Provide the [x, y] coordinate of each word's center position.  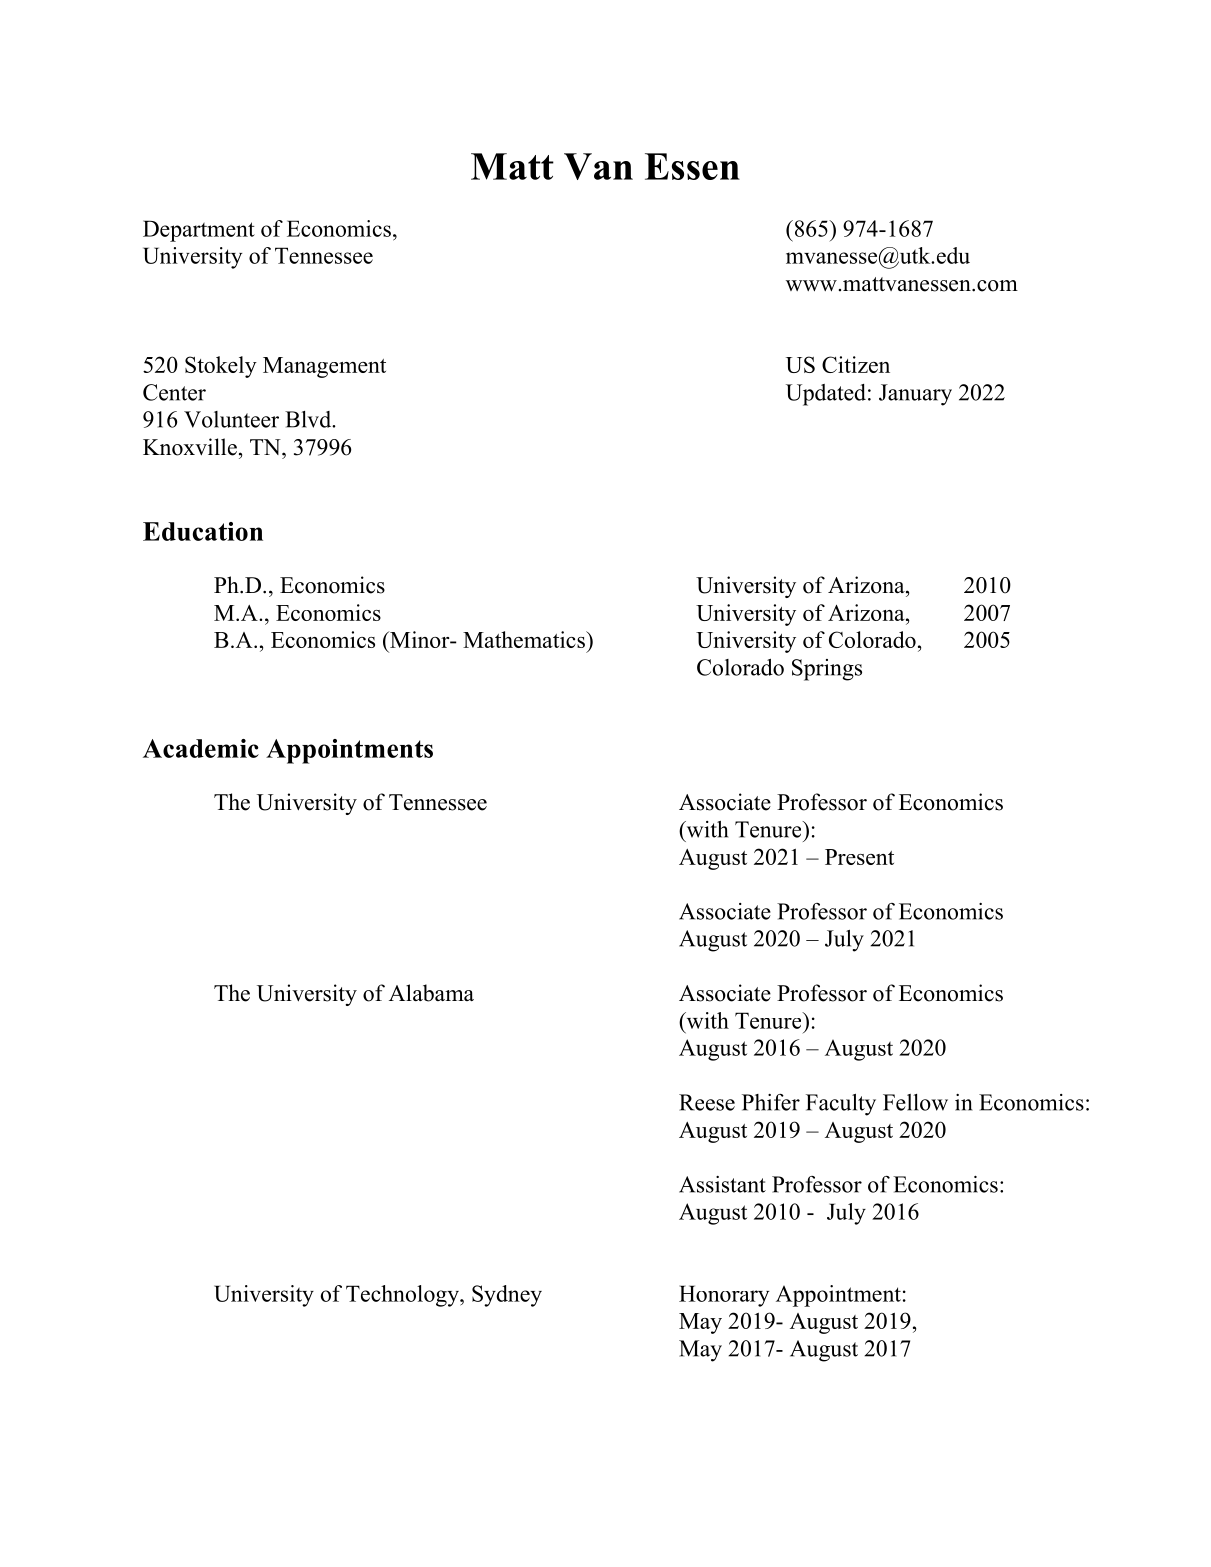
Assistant [722, 1184]
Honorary [724, 1296]
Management [324, 367]
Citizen [856, 364]
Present [859, 857]
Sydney [507, 1296]
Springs [827, 670]
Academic [201, 748]
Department [199, 231]
